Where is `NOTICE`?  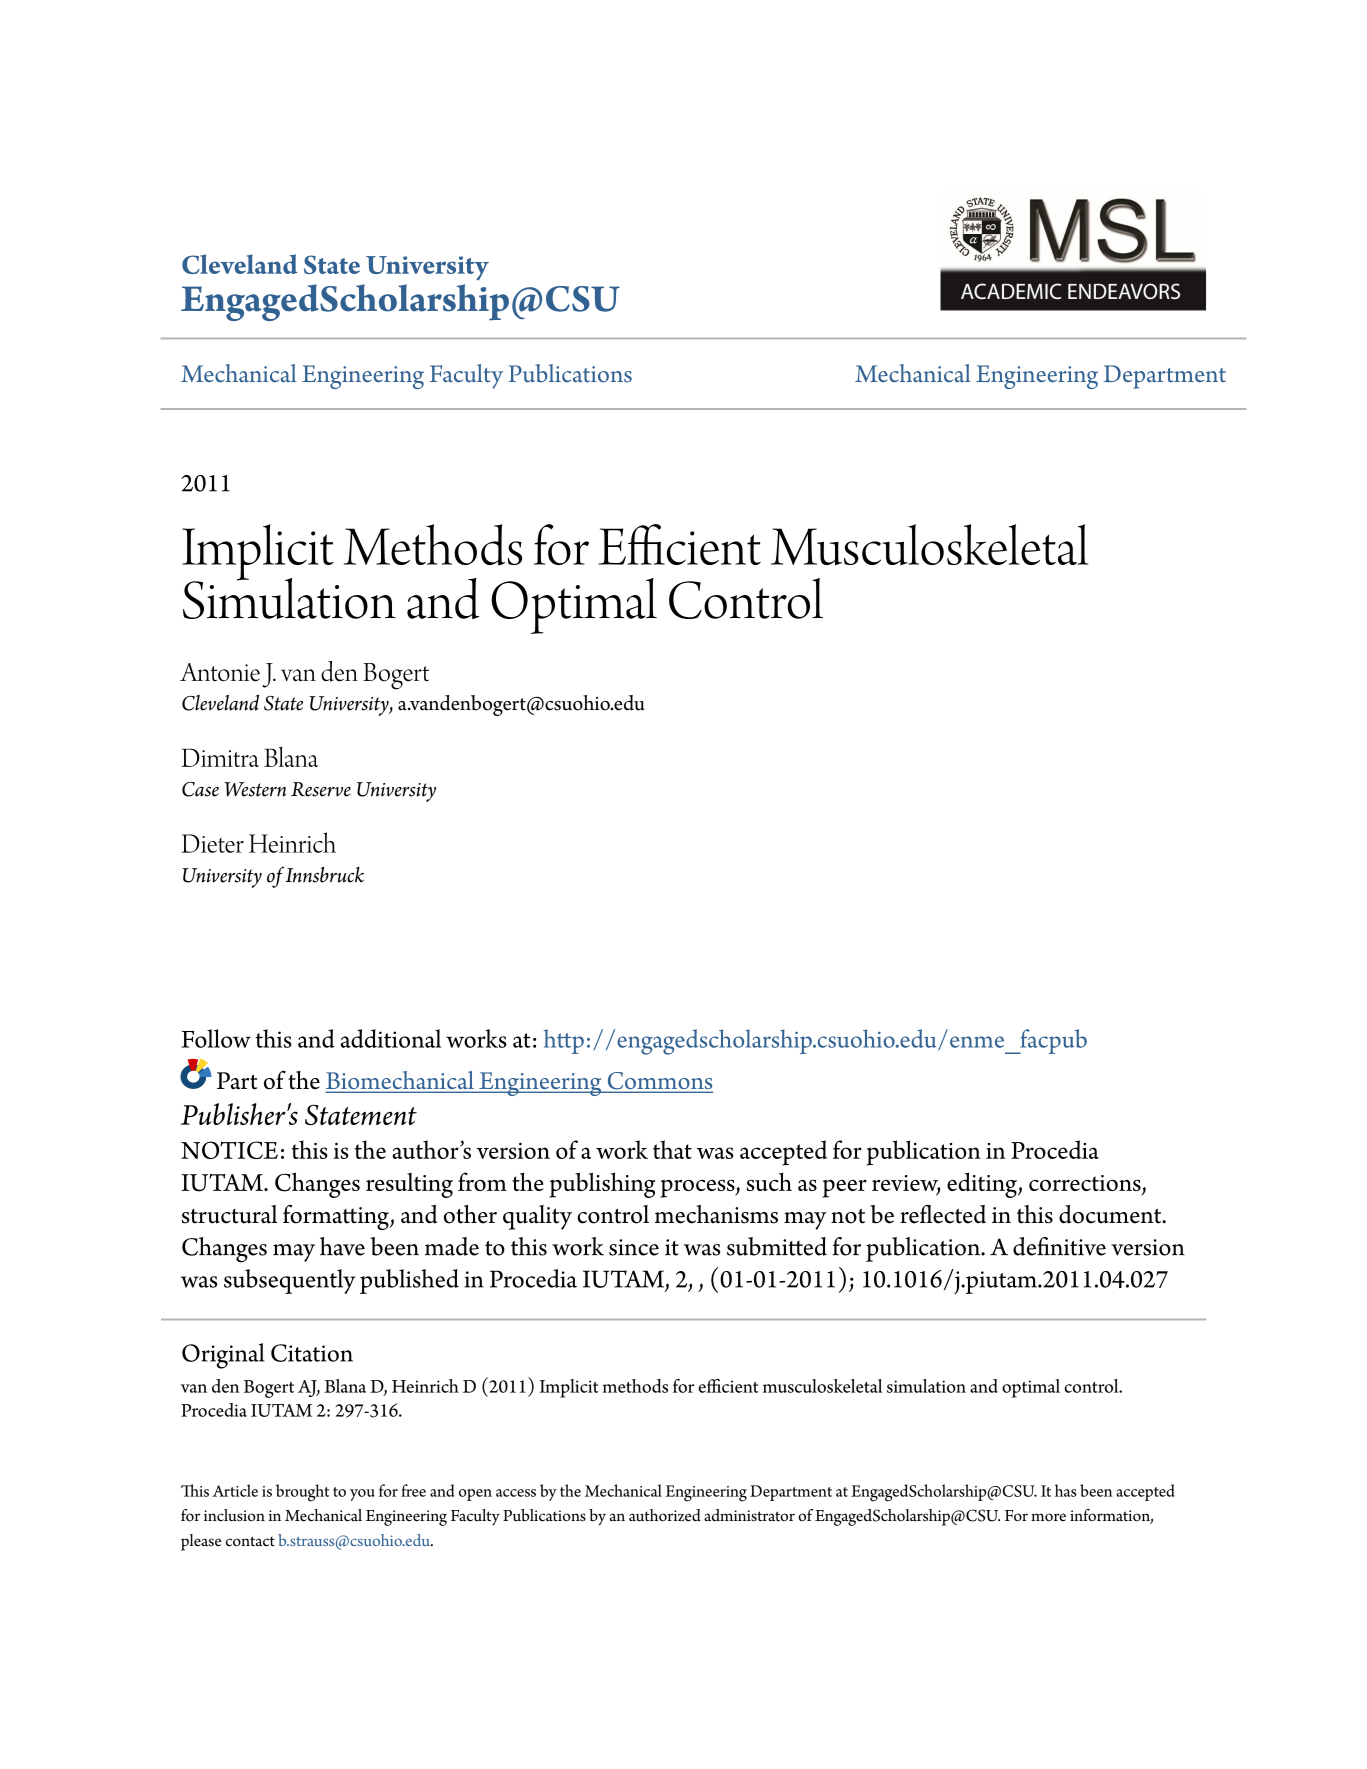
NOTICE is located at coordinates (229, 1150).
